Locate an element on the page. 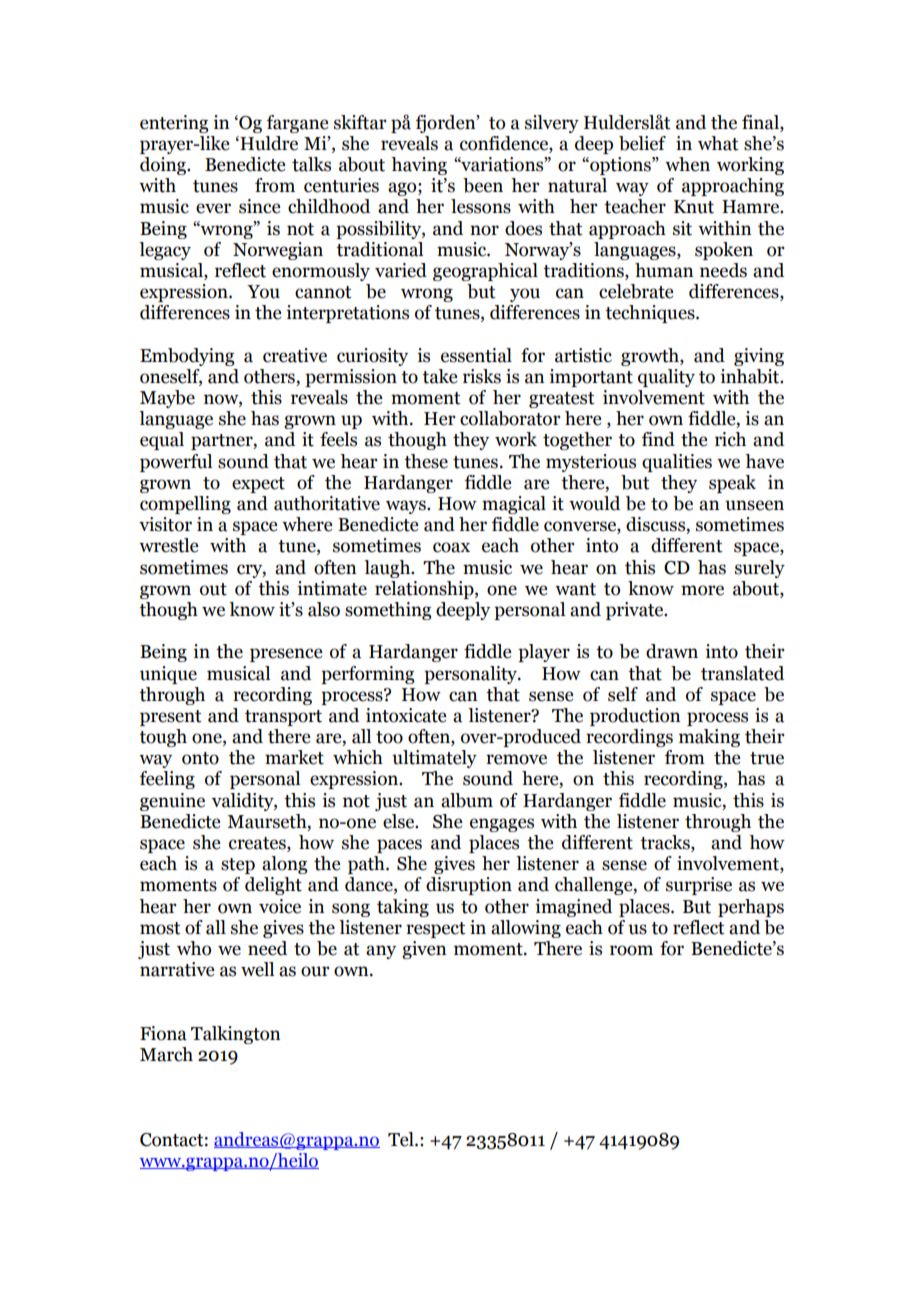 The image size is (924, 1308). onto is located at coordinates (200, 758).
